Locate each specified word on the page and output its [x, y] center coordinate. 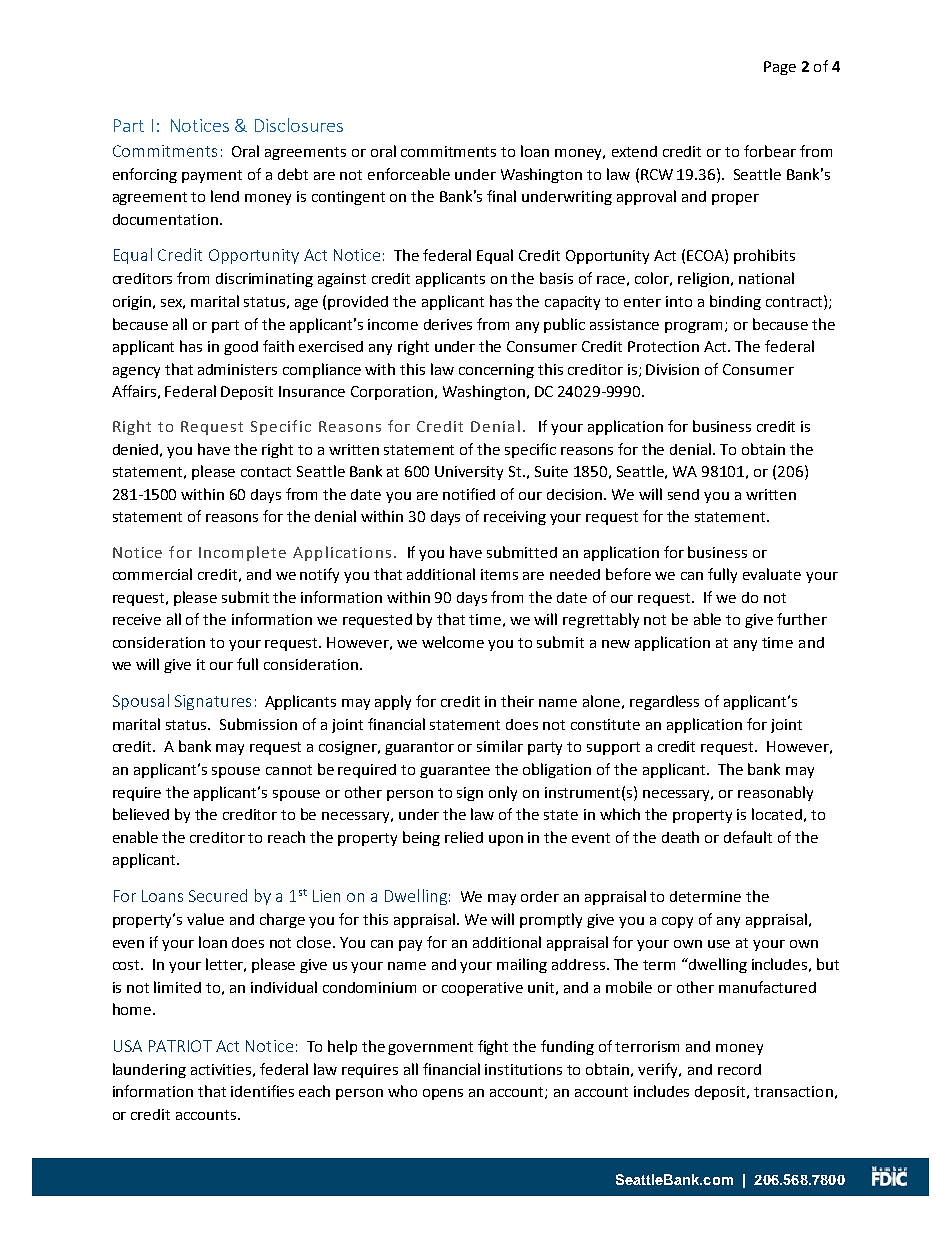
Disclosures [299, 125]
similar [500, 746]
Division [672, 369]
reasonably [775, 793]
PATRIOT [180, 1046]
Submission [258, 724]
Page [780, 68]
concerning [496, 371]
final [501, 196]
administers [237, 369]
